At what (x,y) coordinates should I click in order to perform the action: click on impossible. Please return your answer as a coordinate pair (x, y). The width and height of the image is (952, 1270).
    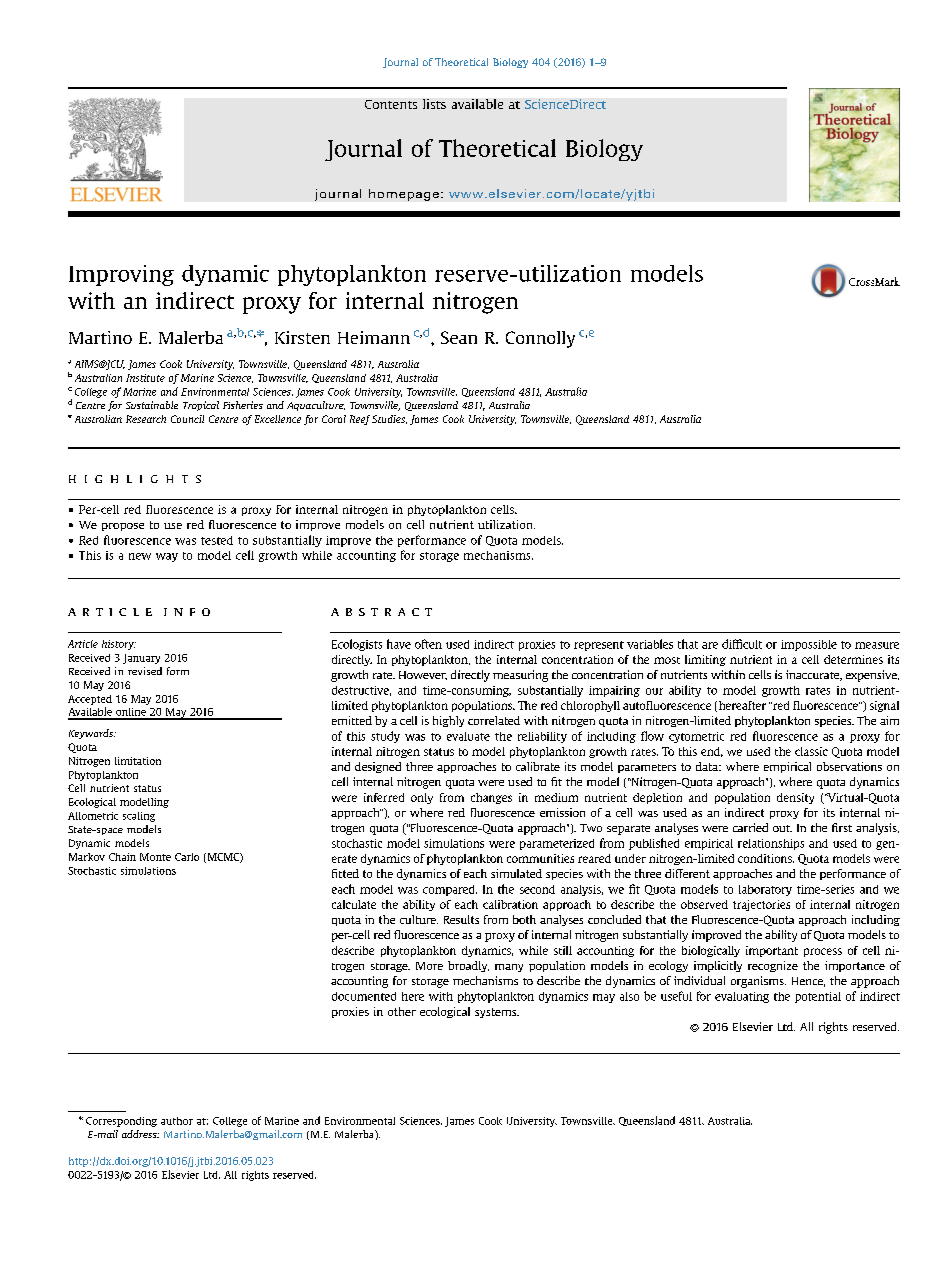
    Looking at the image, I should click on (809, 645).
